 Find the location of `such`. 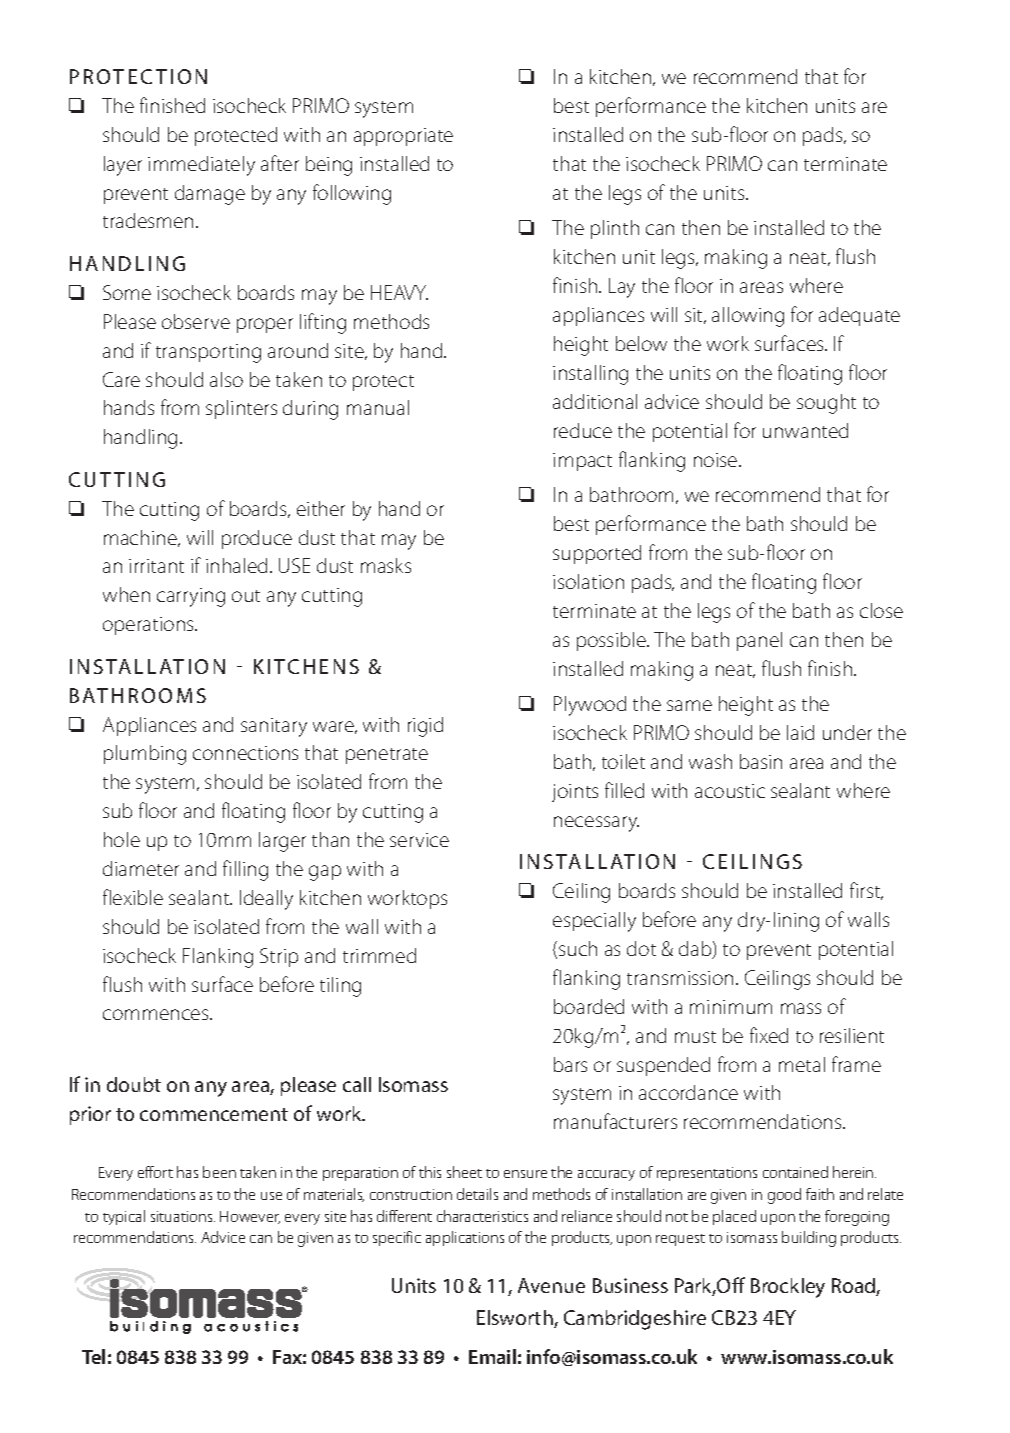

such is located at coordinates (578, 948).
